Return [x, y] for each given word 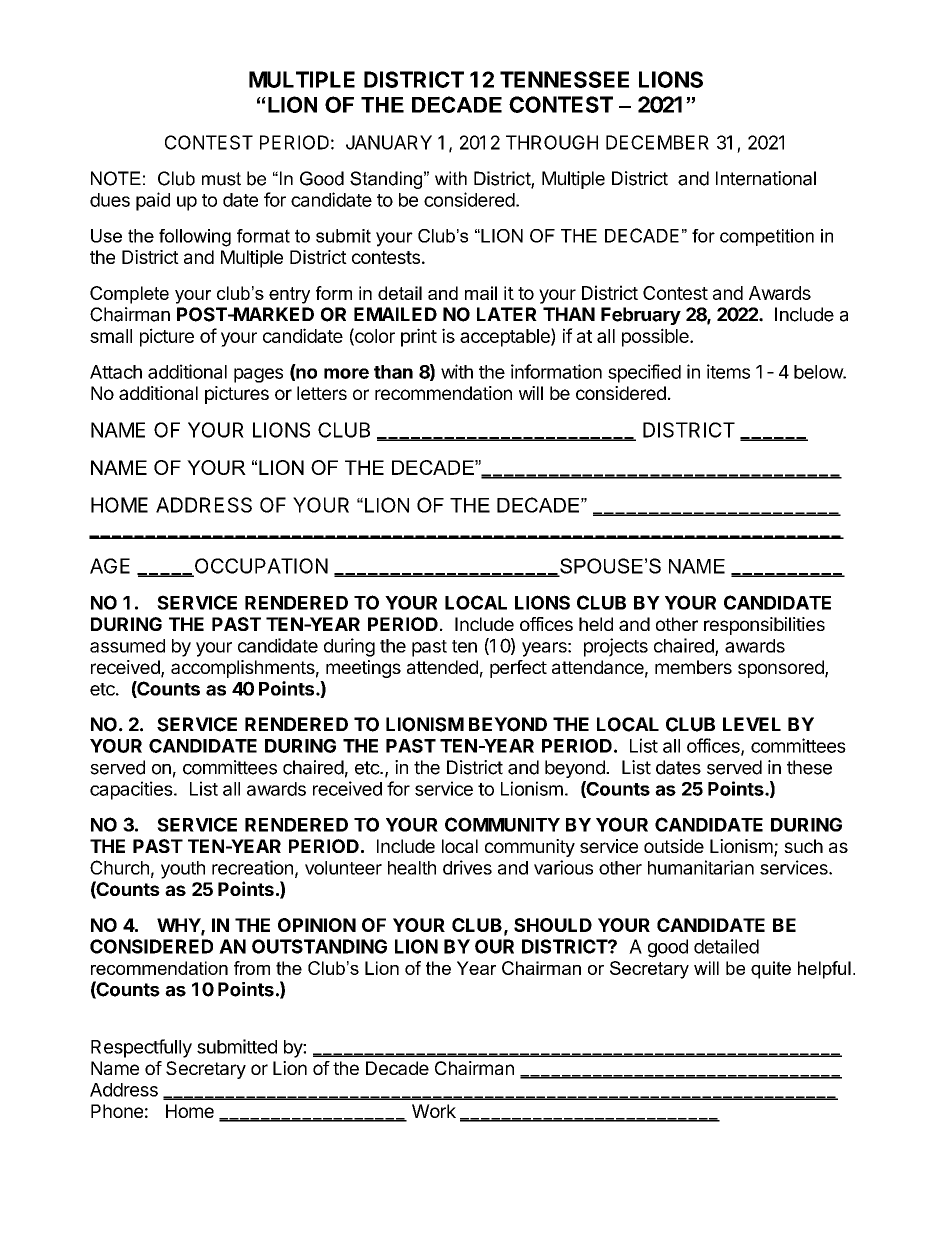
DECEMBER [657, 142]
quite [771, 970]
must [221, 179]
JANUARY [389, 142]
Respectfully [141, 1048]
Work [434, 1111]
